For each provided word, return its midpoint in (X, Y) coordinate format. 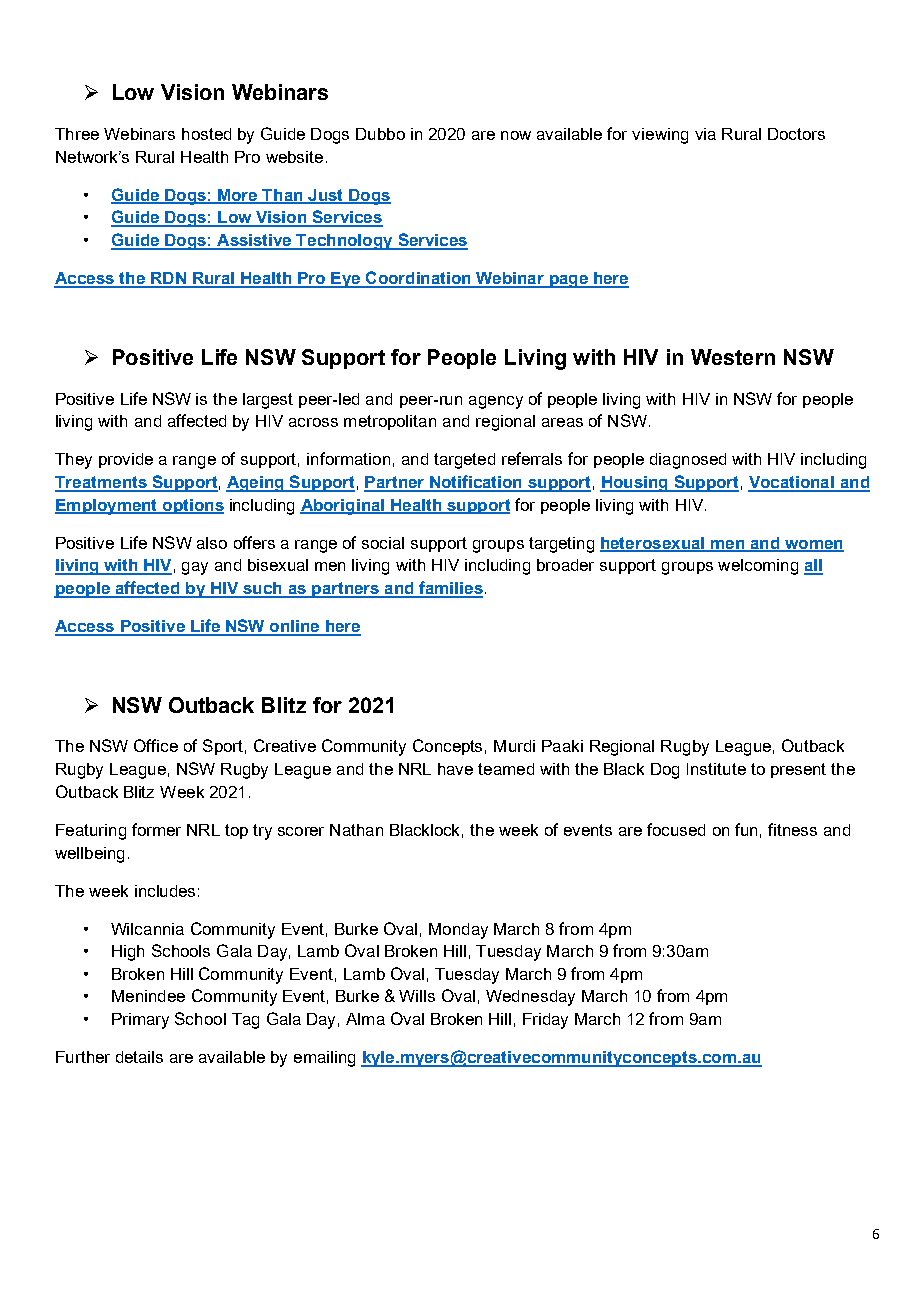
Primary (140, 1021)
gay (195, 568)
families (450, 589)
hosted (206, 134)
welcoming (758, 567)
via (705, 134)
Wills (417, 996)
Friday (545, 1021)
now (516, 135)
